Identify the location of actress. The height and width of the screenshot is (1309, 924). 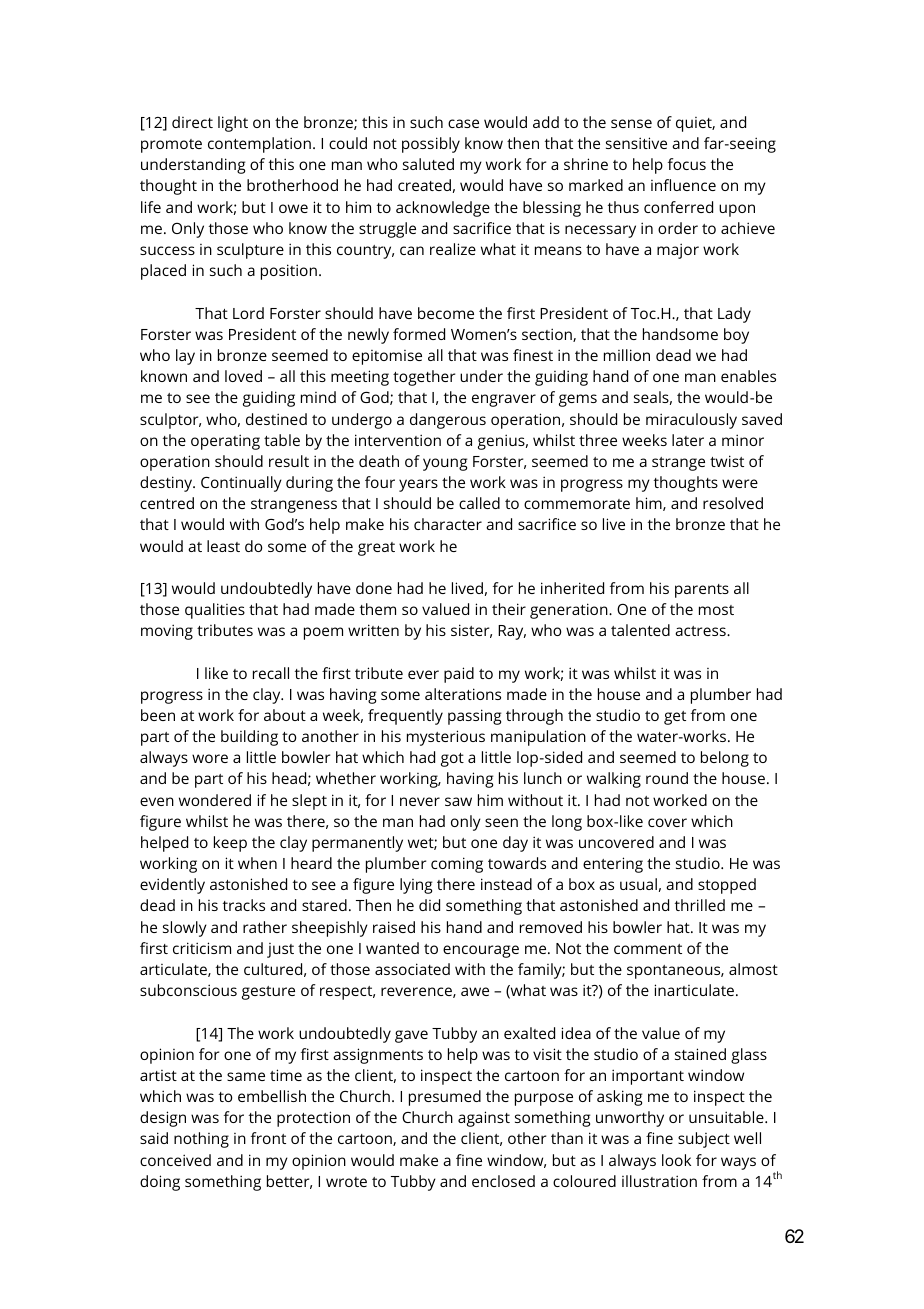
(701, 631).
